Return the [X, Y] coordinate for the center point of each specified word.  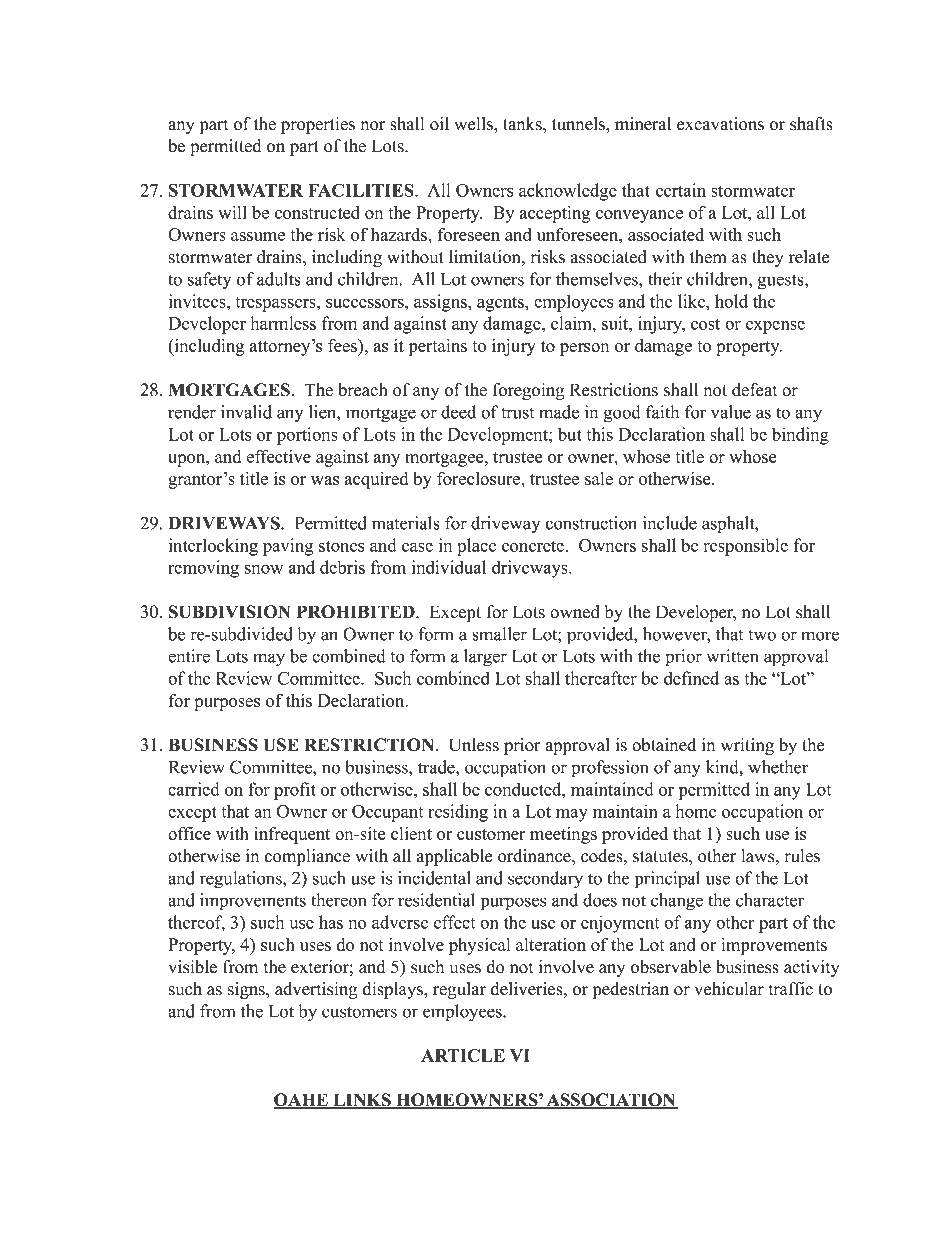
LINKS [362, 1101]
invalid [246, 412]
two [762, 635]
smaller [499, 634]
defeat [755, 390]
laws [758, 856]
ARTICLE [463, 1055]
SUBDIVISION [229, 612]
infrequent [292, 835]
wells [474, 124]
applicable [454, 857]
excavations [720, 124]
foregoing [528, 391]
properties [318, 125]
